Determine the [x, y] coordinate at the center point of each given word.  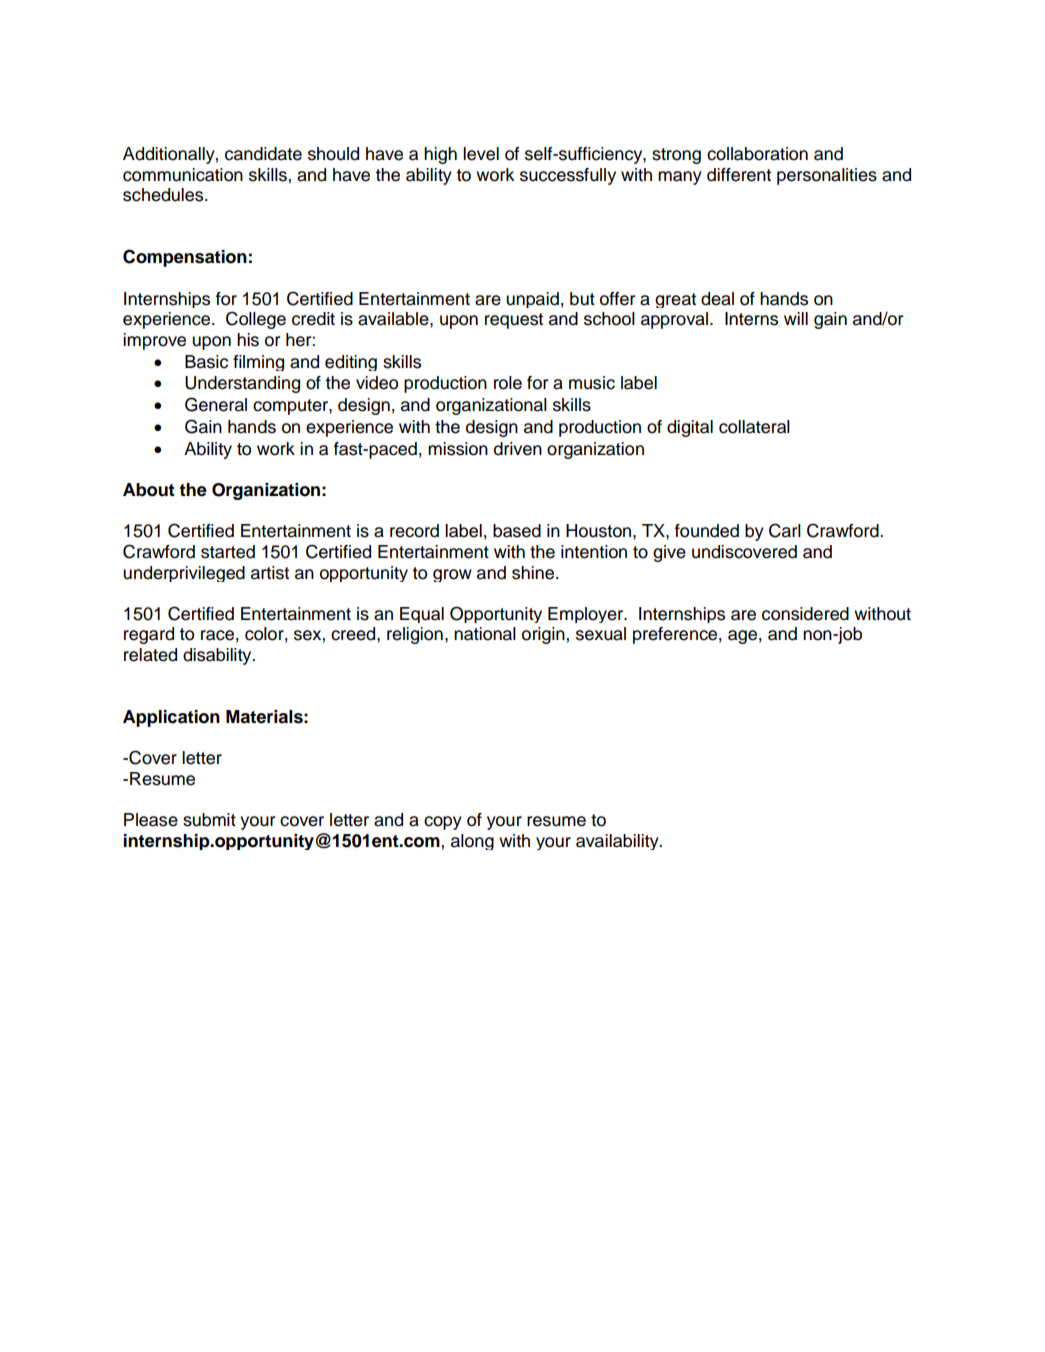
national [485, 634]
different [739, 175]
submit [209, 820]
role [508, 383]
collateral [754, 427]
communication [183, 175]
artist [270, 573]
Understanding [242, 384]
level [481, 154]
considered [805, 614]
